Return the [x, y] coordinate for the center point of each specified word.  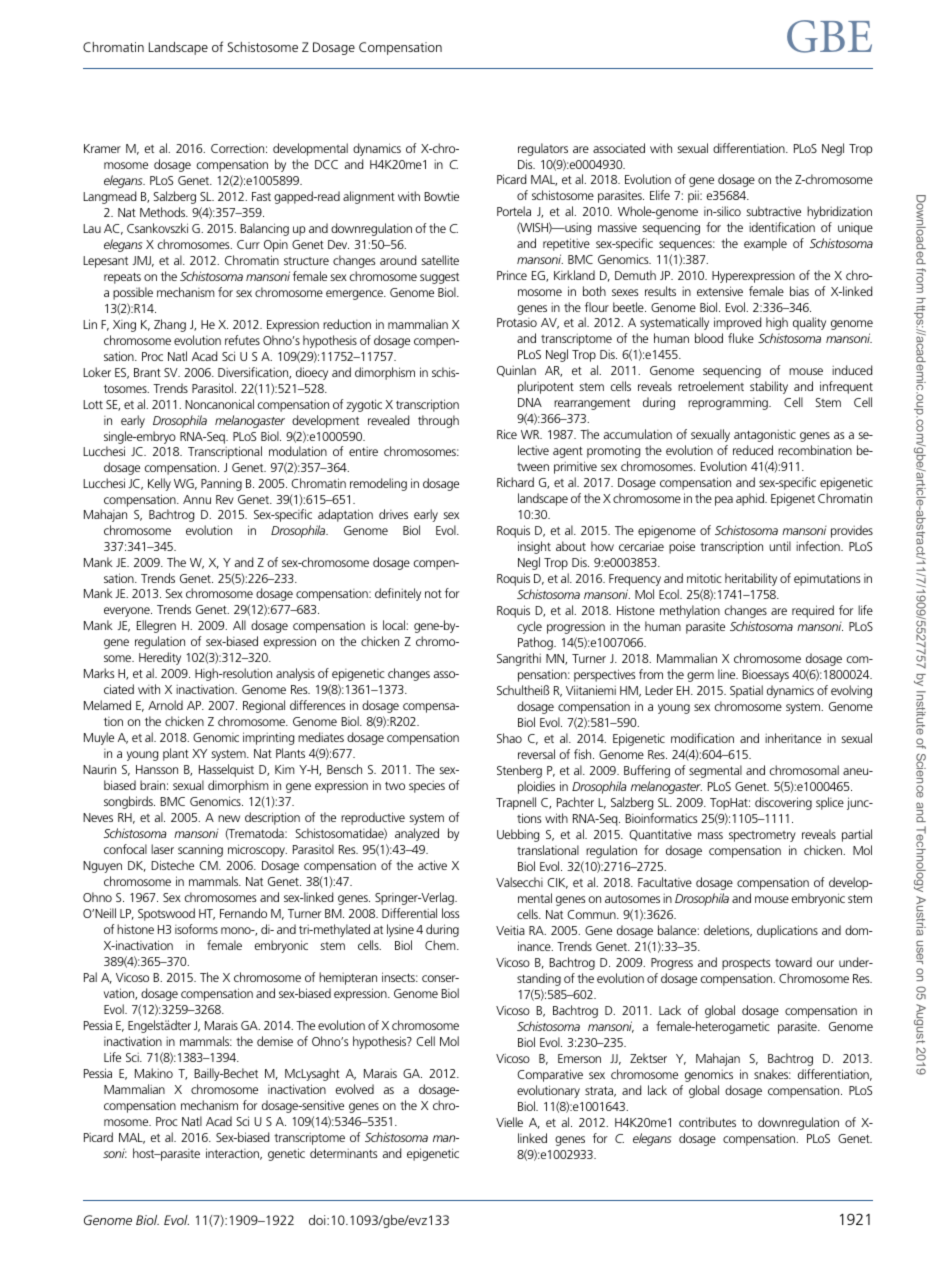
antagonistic [765, 435]
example [765, 244]
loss [451, 913]
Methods [164, 212]
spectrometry [762, 836]
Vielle [509, 1122]
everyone [128, 612]
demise [275, 1041]
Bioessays [765, 676]
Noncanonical [219, 404]
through [438, 421]
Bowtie [441, 196]
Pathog [536, 643]
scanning [200, 850]
